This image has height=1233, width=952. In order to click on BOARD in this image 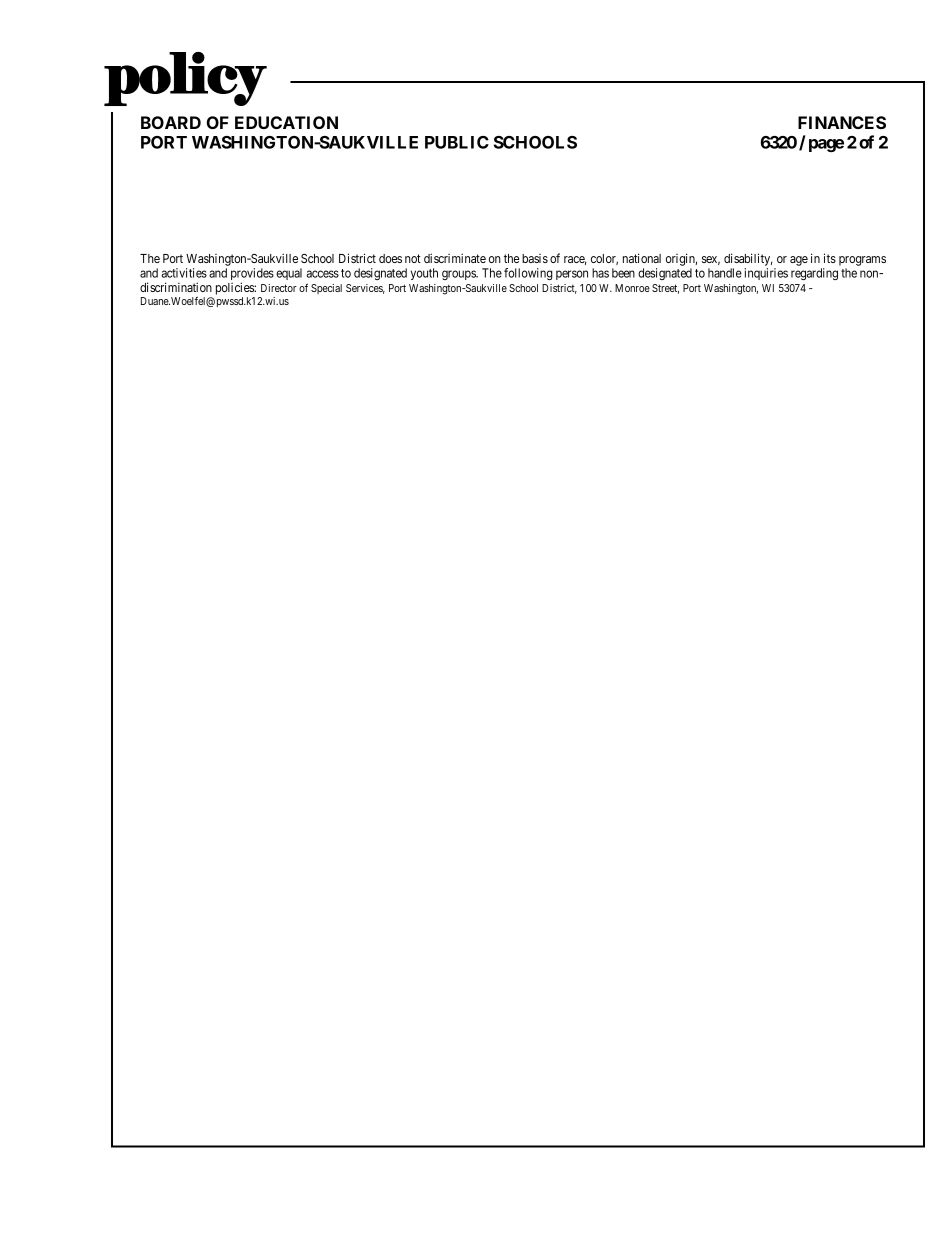, I will do `click(171, 122)`.
